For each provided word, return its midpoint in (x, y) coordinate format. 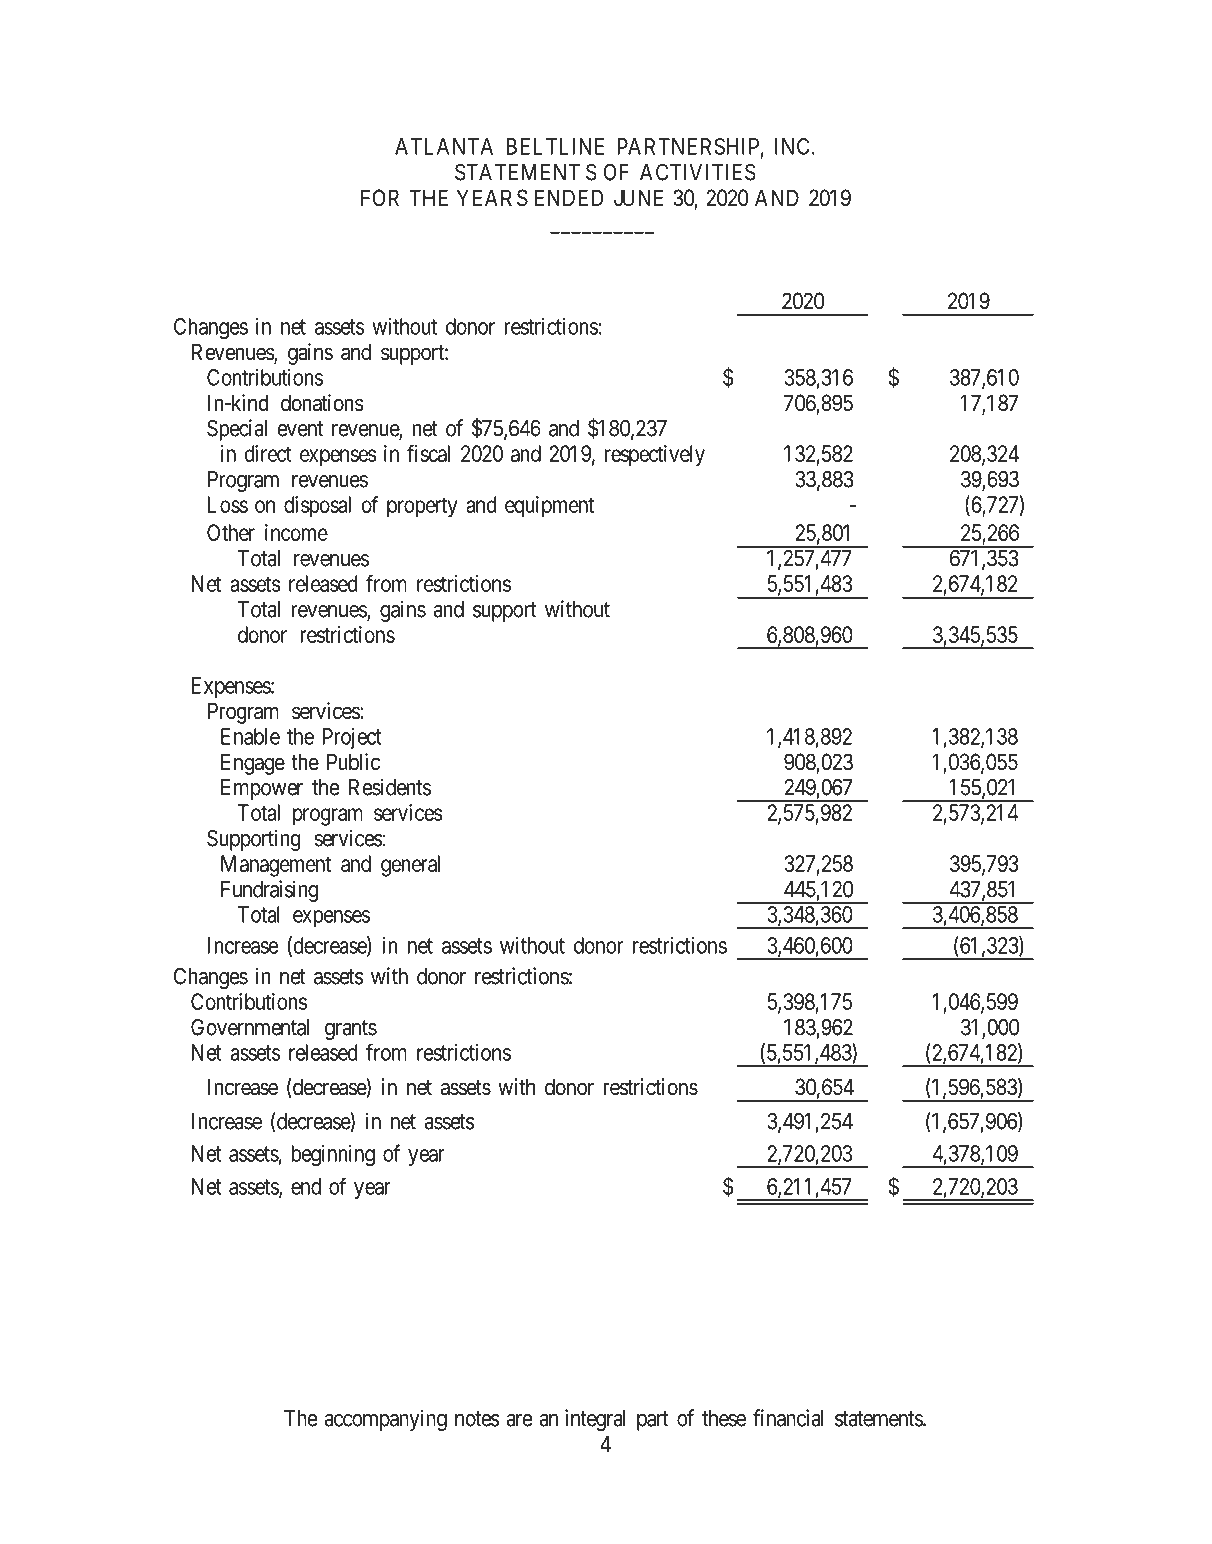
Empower (262, 789)
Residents (390, 787)
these (724, 1418)
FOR (380, 197)
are (519, 1420)
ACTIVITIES (698, 172)
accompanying (385, 1420)
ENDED (569, 197)
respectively (655, 456)
